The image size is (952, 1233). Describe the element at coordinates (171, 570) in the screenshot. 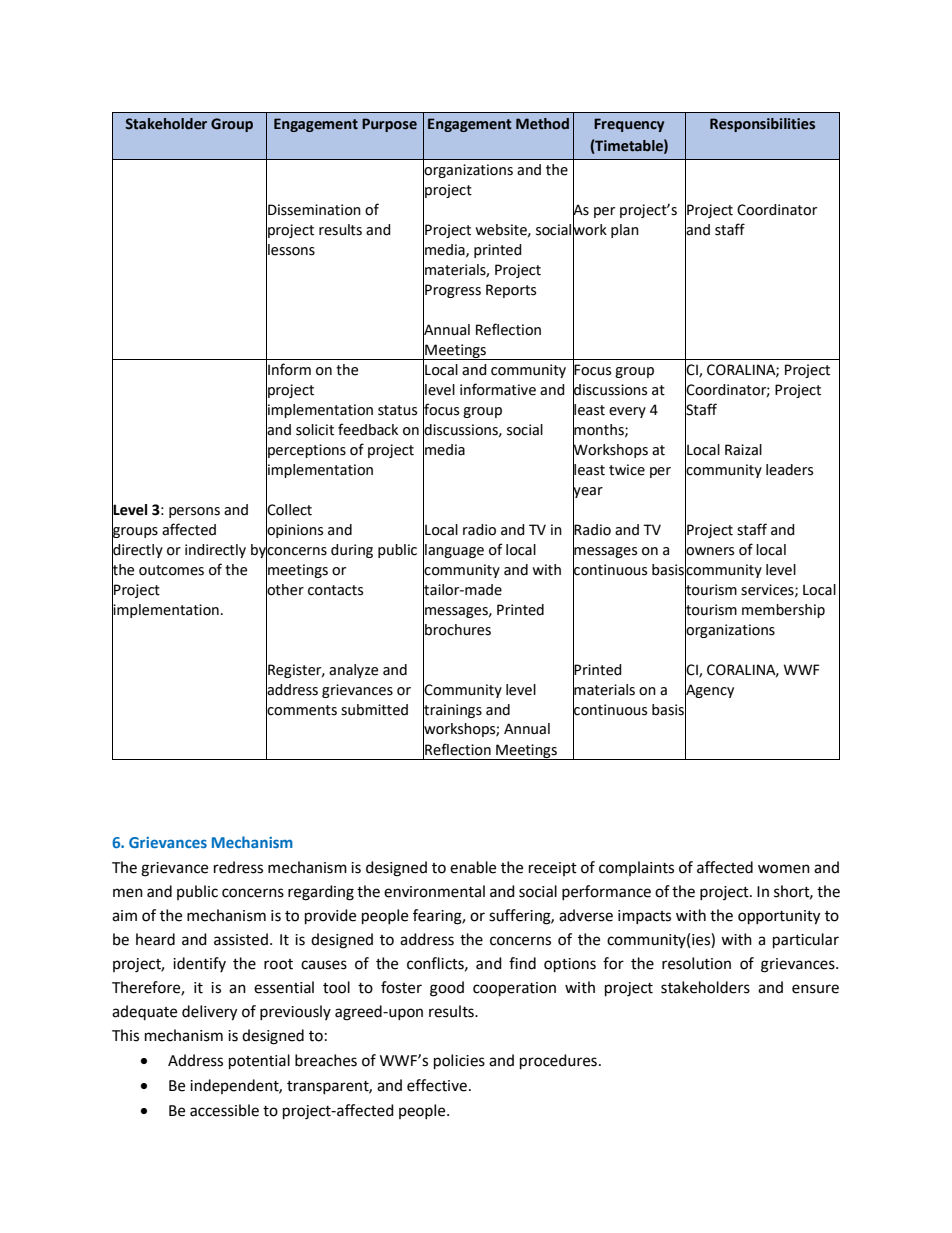

I see `outcomes` at that location.
